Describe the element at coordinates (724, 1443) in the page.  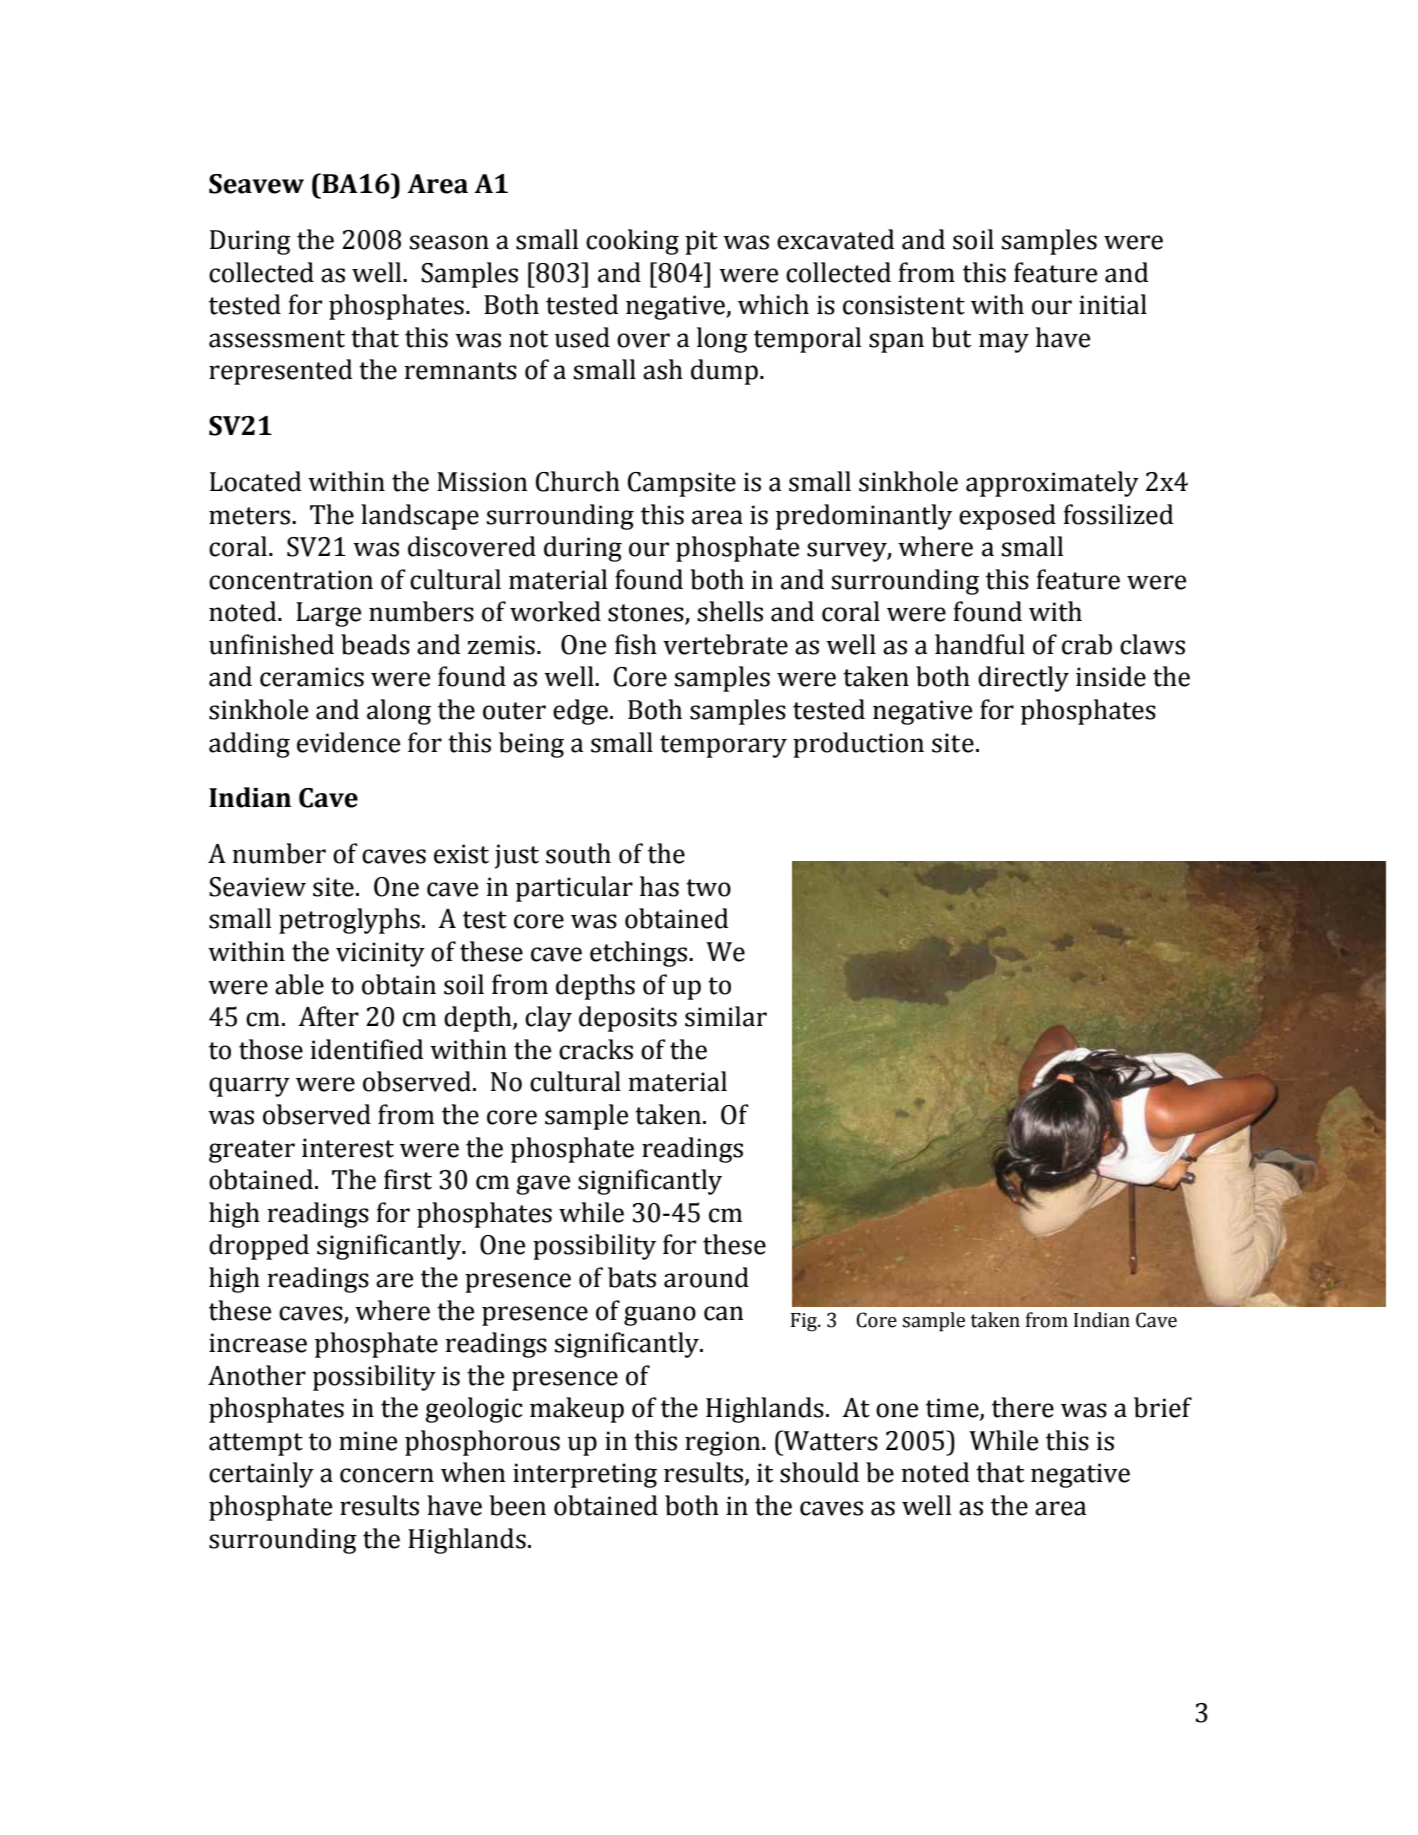
I see `region` at that location.
